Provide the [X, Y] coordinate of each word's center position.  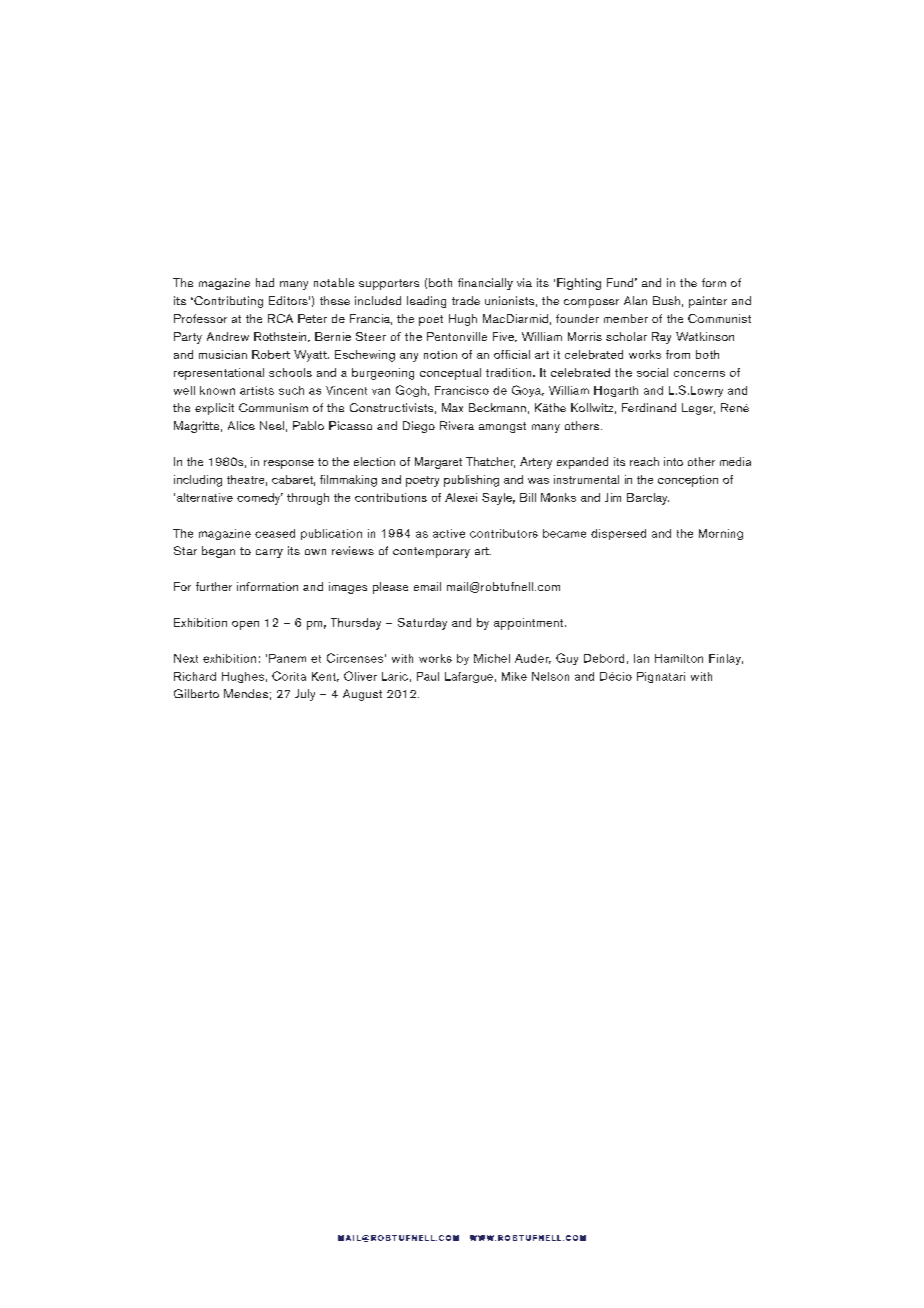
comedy [260, 499]
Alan [635, 300]
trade [466, 300]
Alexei [461, 497]
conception [688, 481]
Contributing [227, 302]
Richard [195, 676]
